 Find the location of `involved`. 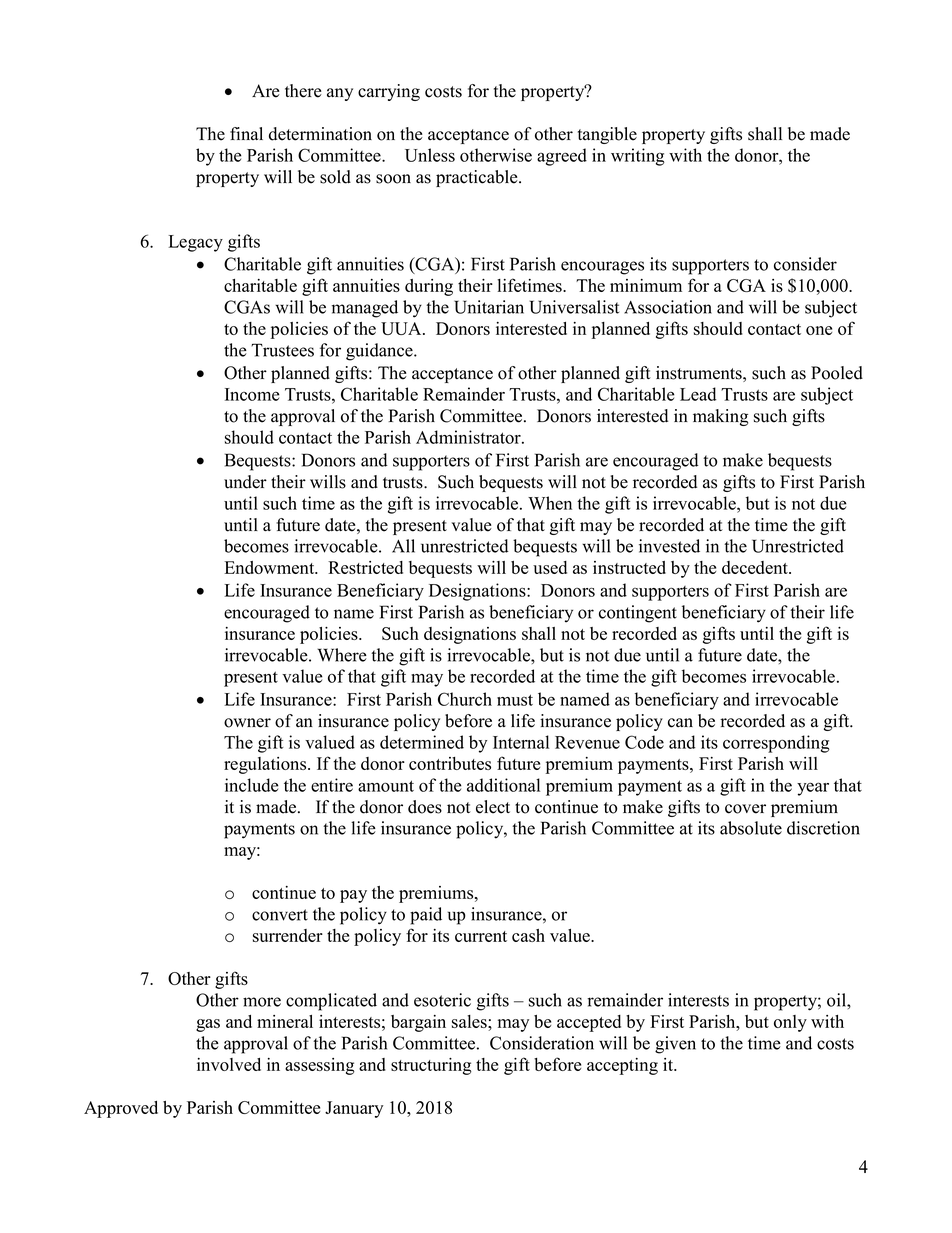

involved is located at coordinates (229, 1064).
